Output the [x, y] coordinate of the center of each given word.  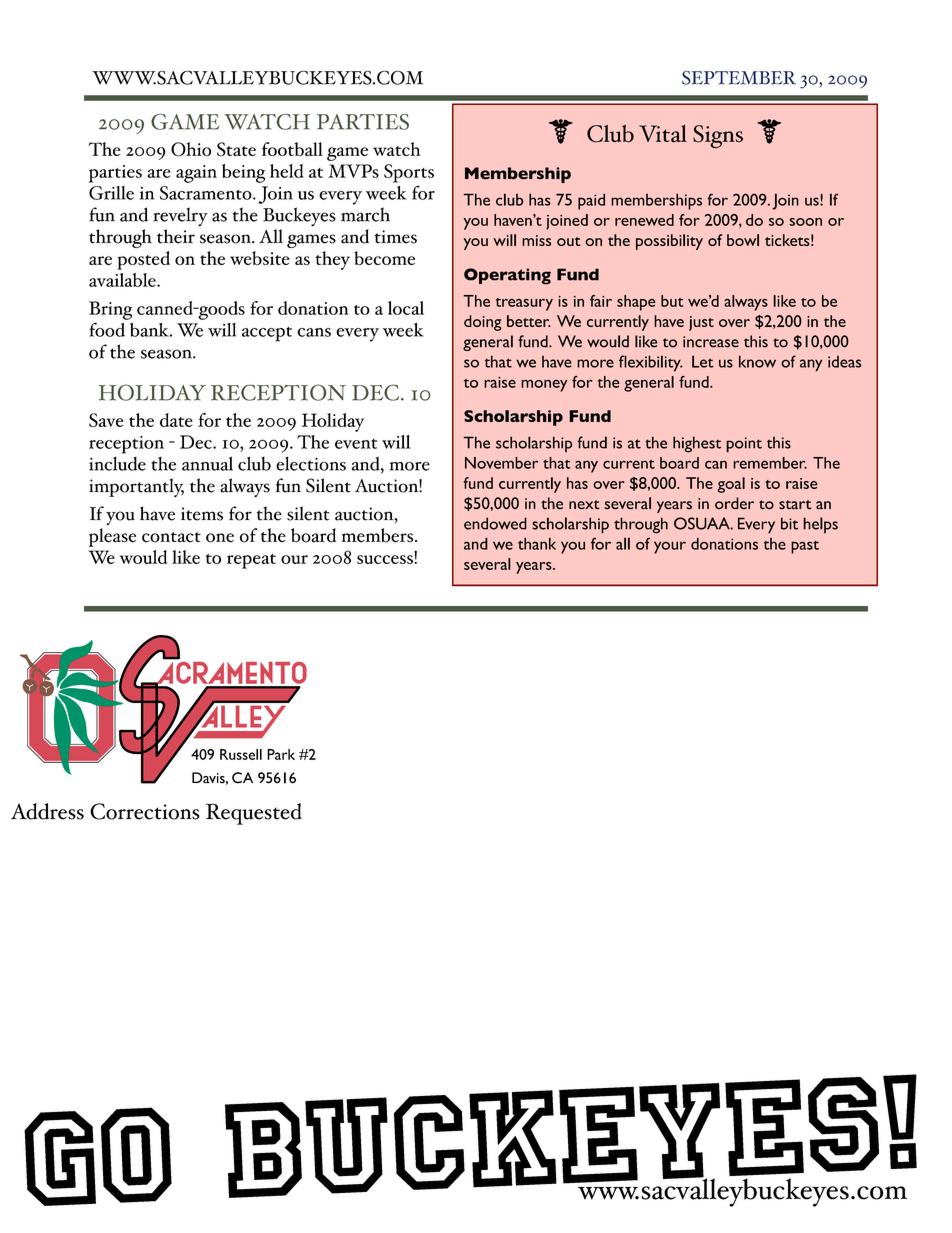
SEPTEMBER [739, 78]
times [395, 237]
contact [171, 537]
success [385, 559]
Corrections [145, 811]
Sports [409, 173]
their [176, 236]
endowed [495, 523]
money [544, 385]
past [805, 547]
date [176, 420]
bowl [743, 240]
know [757, 361]
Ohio [191, 149]
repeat [251, 561]
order [734, 503]
